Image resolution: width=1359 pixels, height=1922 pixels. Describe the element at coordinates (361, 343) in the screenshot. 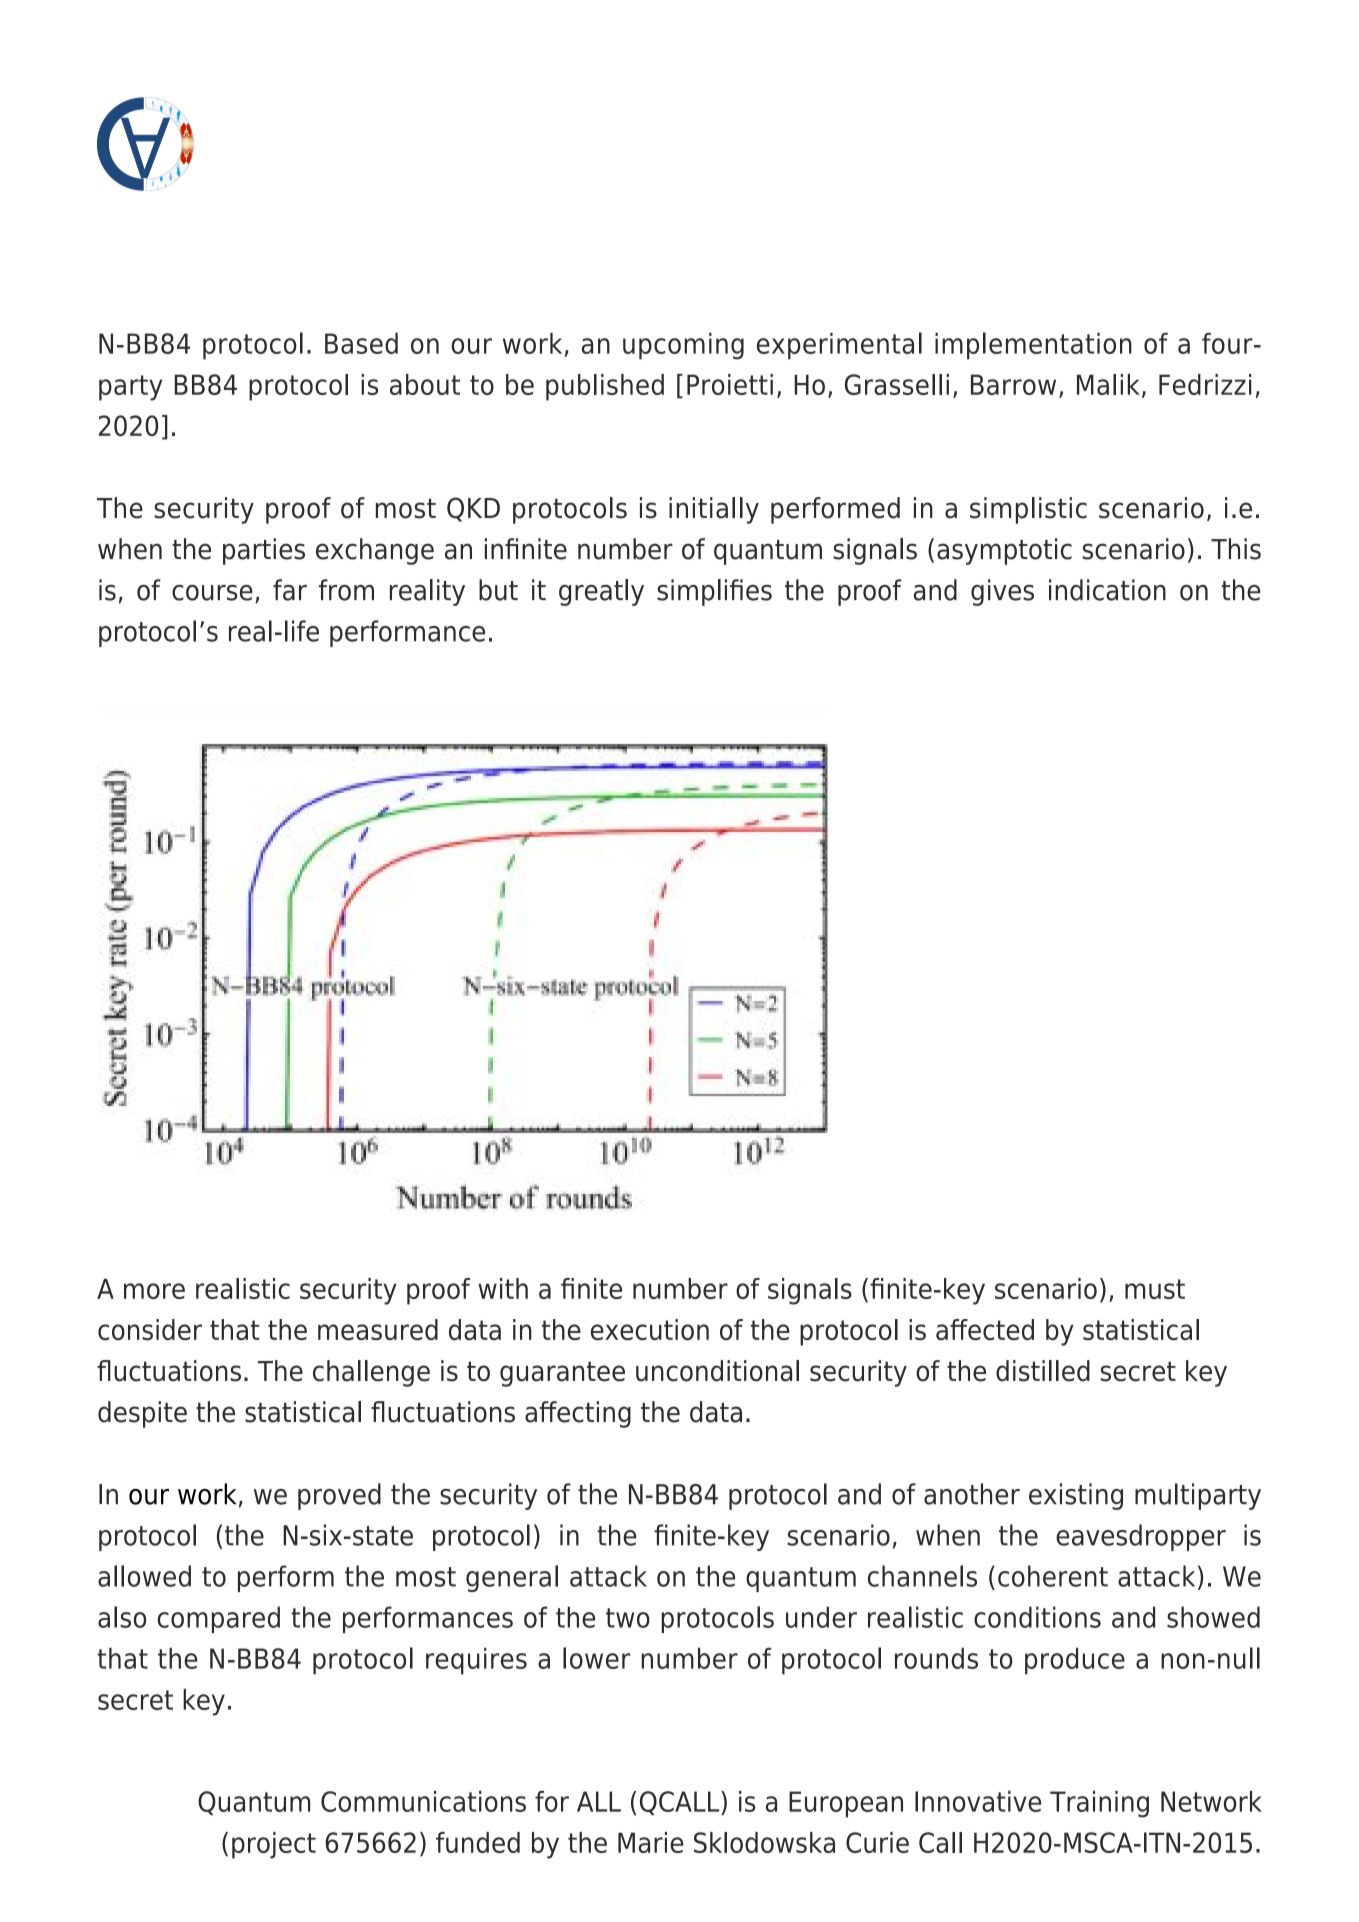

I see `Based` at that location.
